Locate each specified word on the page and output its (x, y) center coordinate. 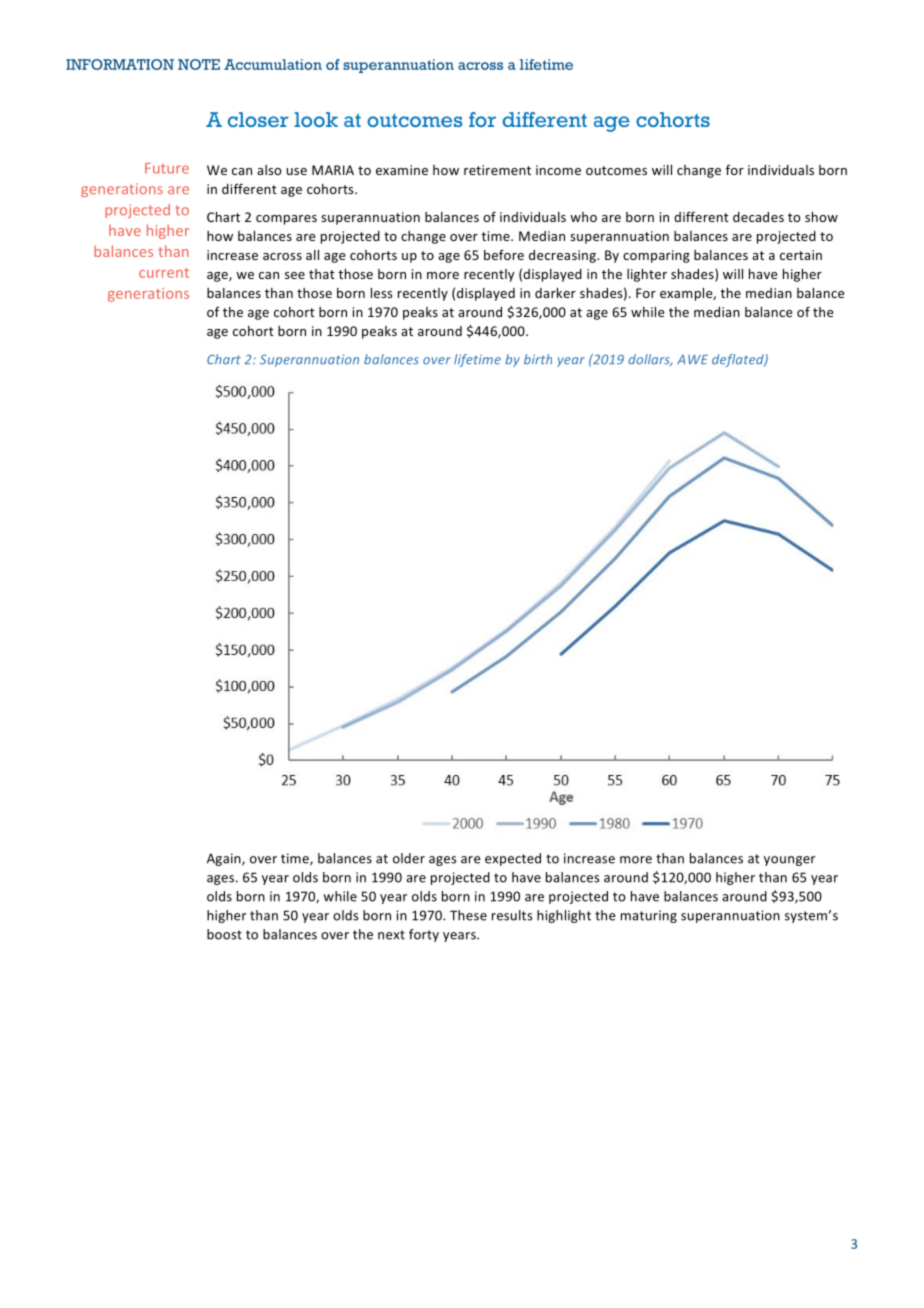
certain (801, 255)
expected (513, 859)
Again (225, 859)
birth (538, 359)
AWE (692, 359)
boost (224, 934)
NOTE (199, 64)
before (504, 254)
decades (758, 217)
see (295, 275)
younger (789, 861)
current (164, 273)
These (468, 915)
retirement (497, 170)
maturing (649, 916)
